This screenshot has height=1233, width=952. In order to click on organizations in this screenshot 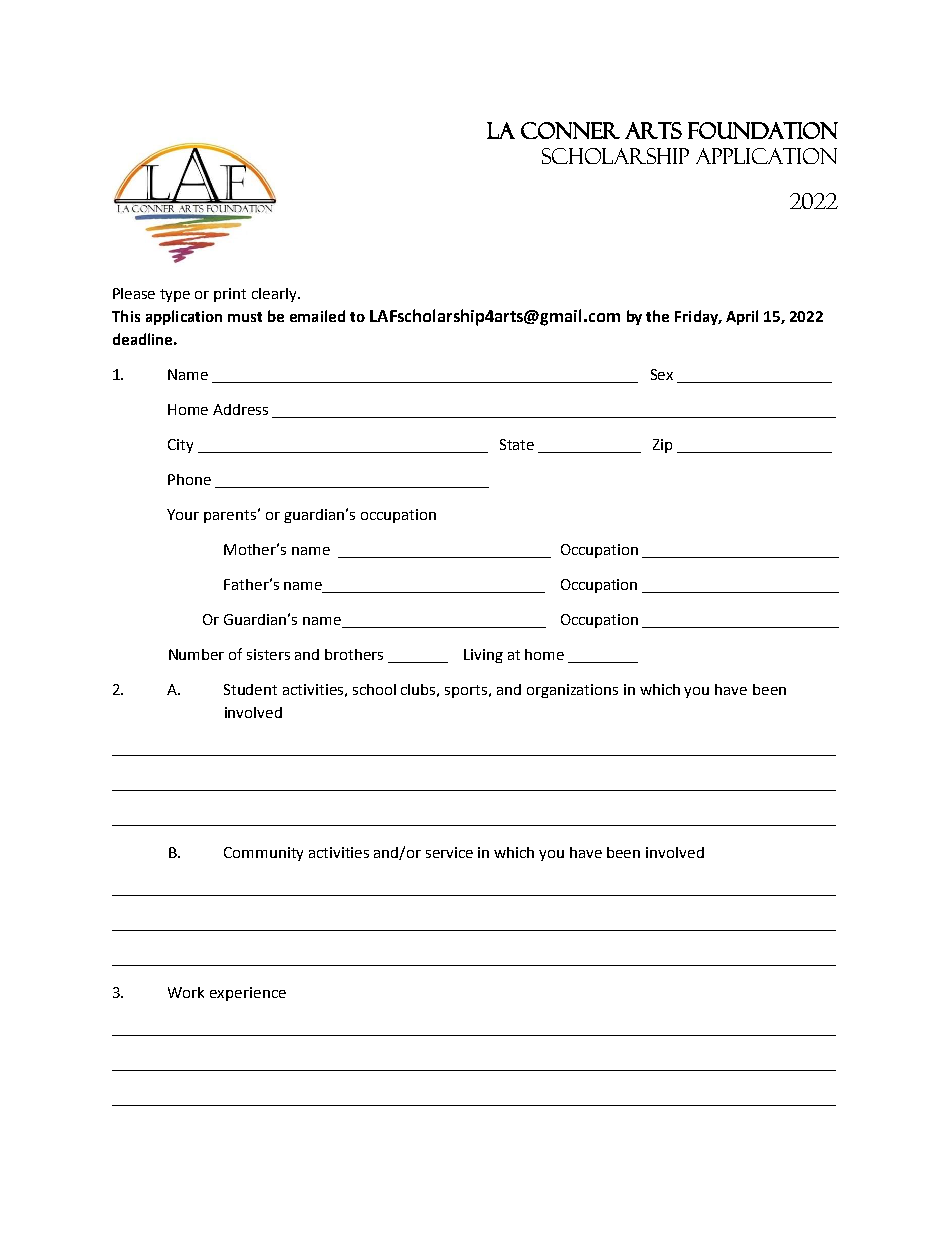, I will do `click(572, 691)`.
